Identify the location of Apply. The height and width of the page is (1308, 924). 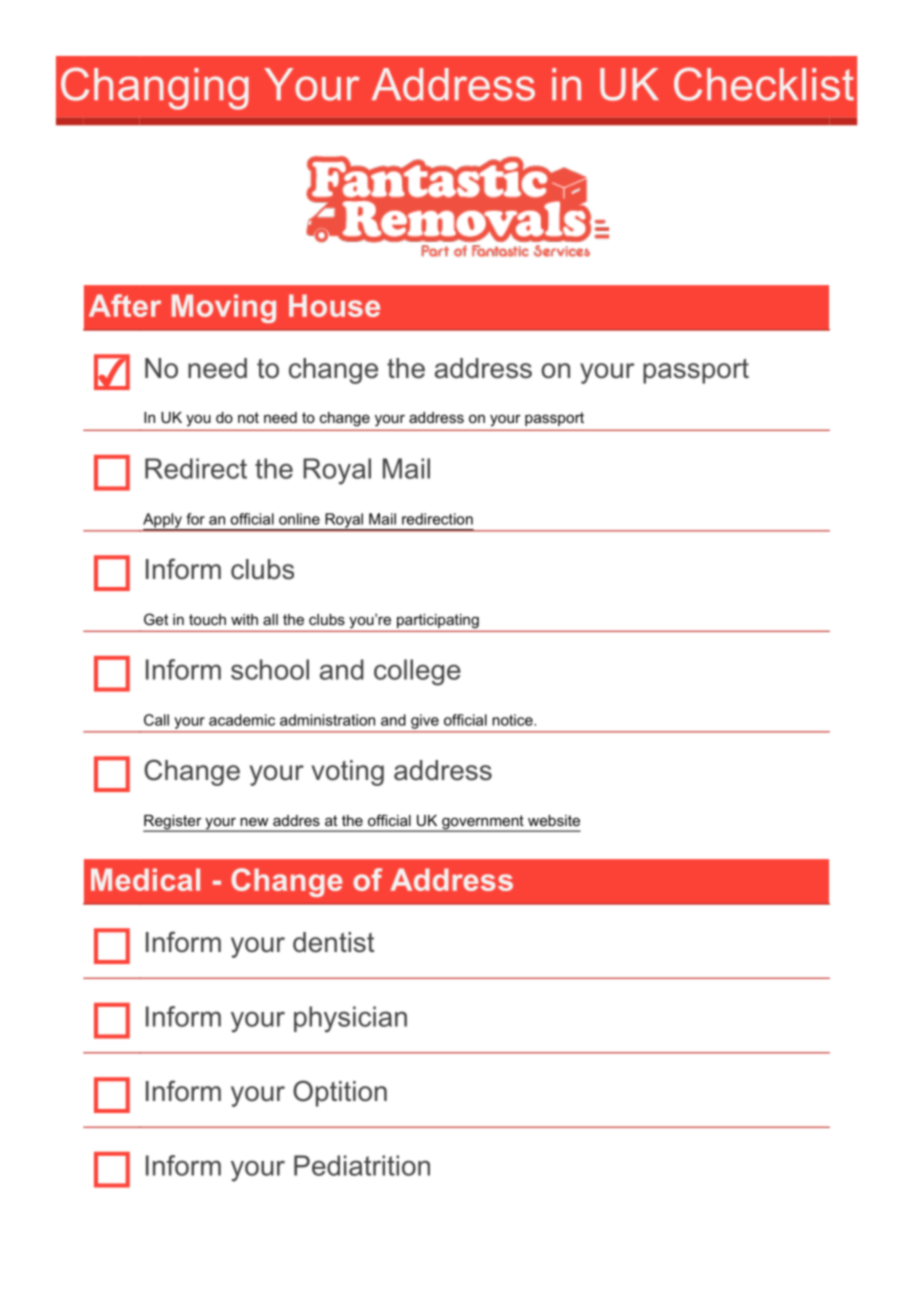
(163, 521).
